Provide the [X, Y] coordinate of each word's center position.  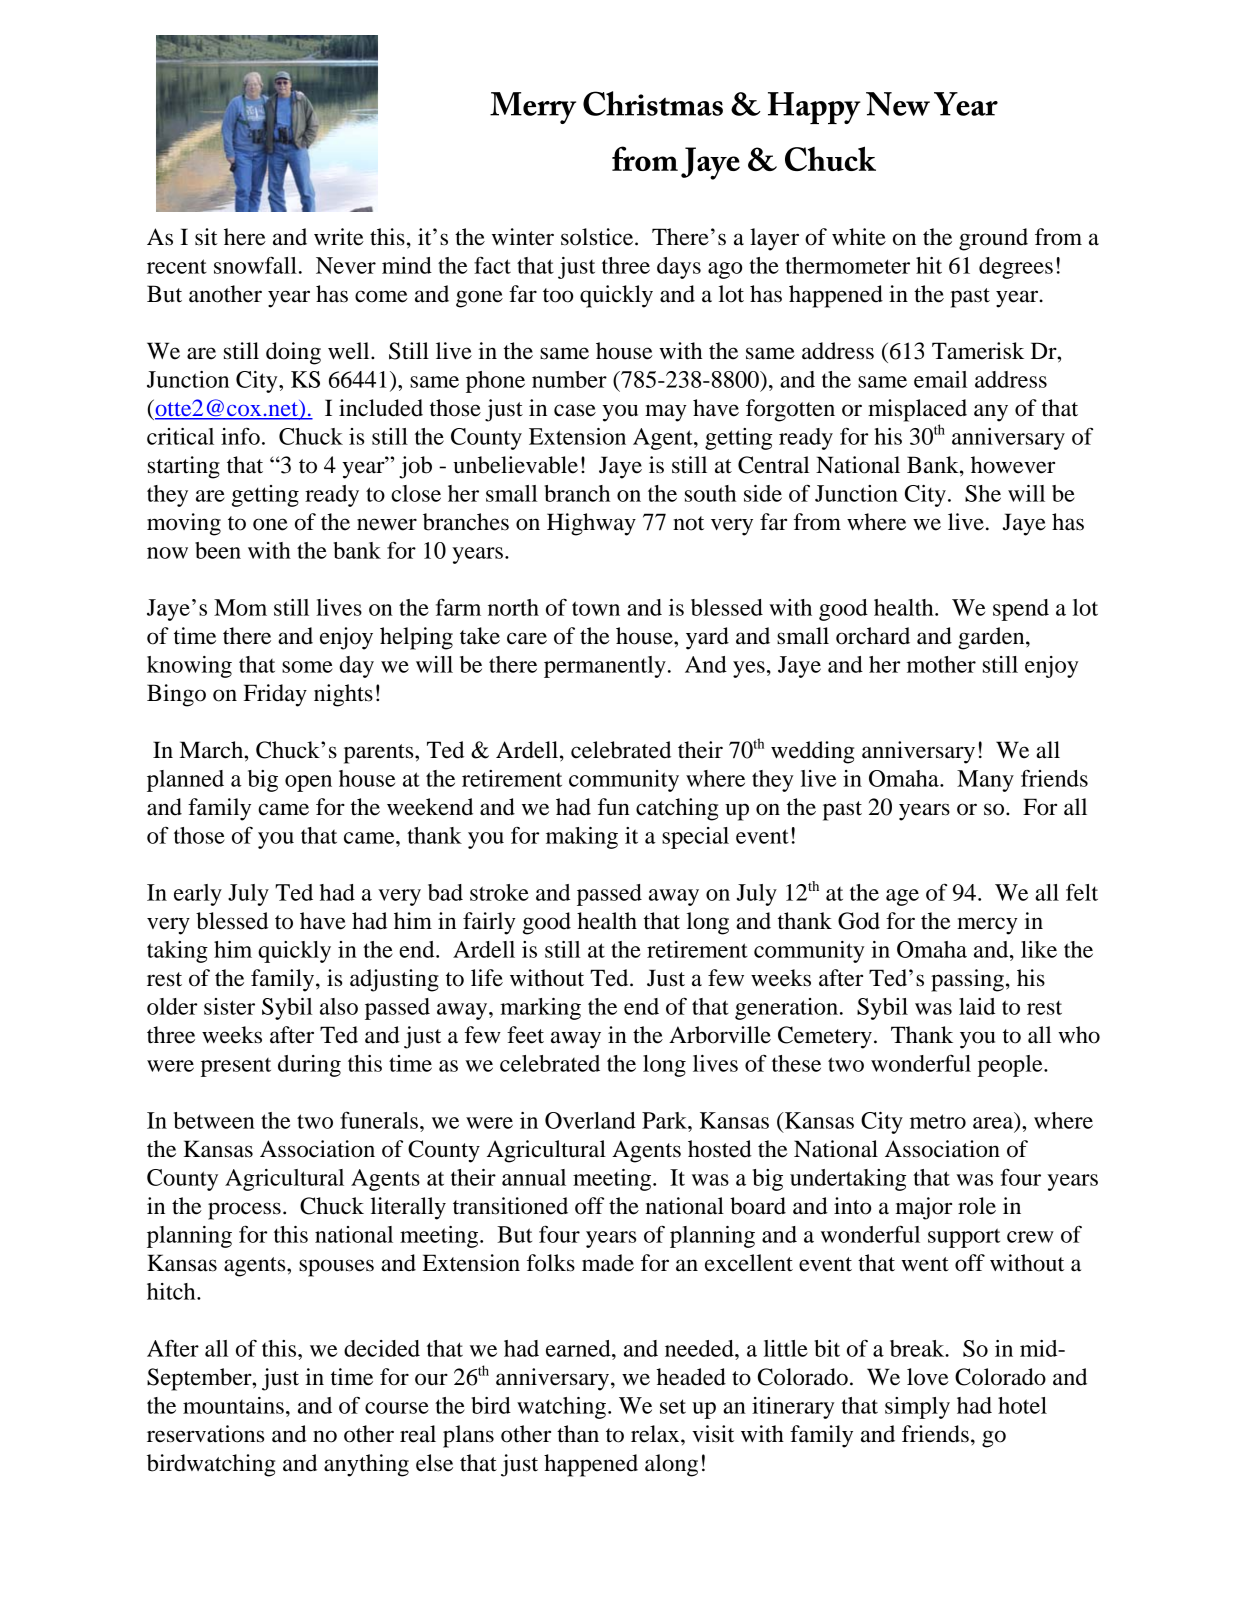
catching [677, 809]
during [309, 1066]
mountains [233, 1405]
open [308, 783]
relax [656, 1434]
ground [993, 239]
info [240, 436]
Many [985, 781]
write [339, 237]
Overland [590, 1120]
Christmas [653, 103]
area [994, 1124]
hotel [1022, 1405]
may [666, 413]
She [983, 493]
